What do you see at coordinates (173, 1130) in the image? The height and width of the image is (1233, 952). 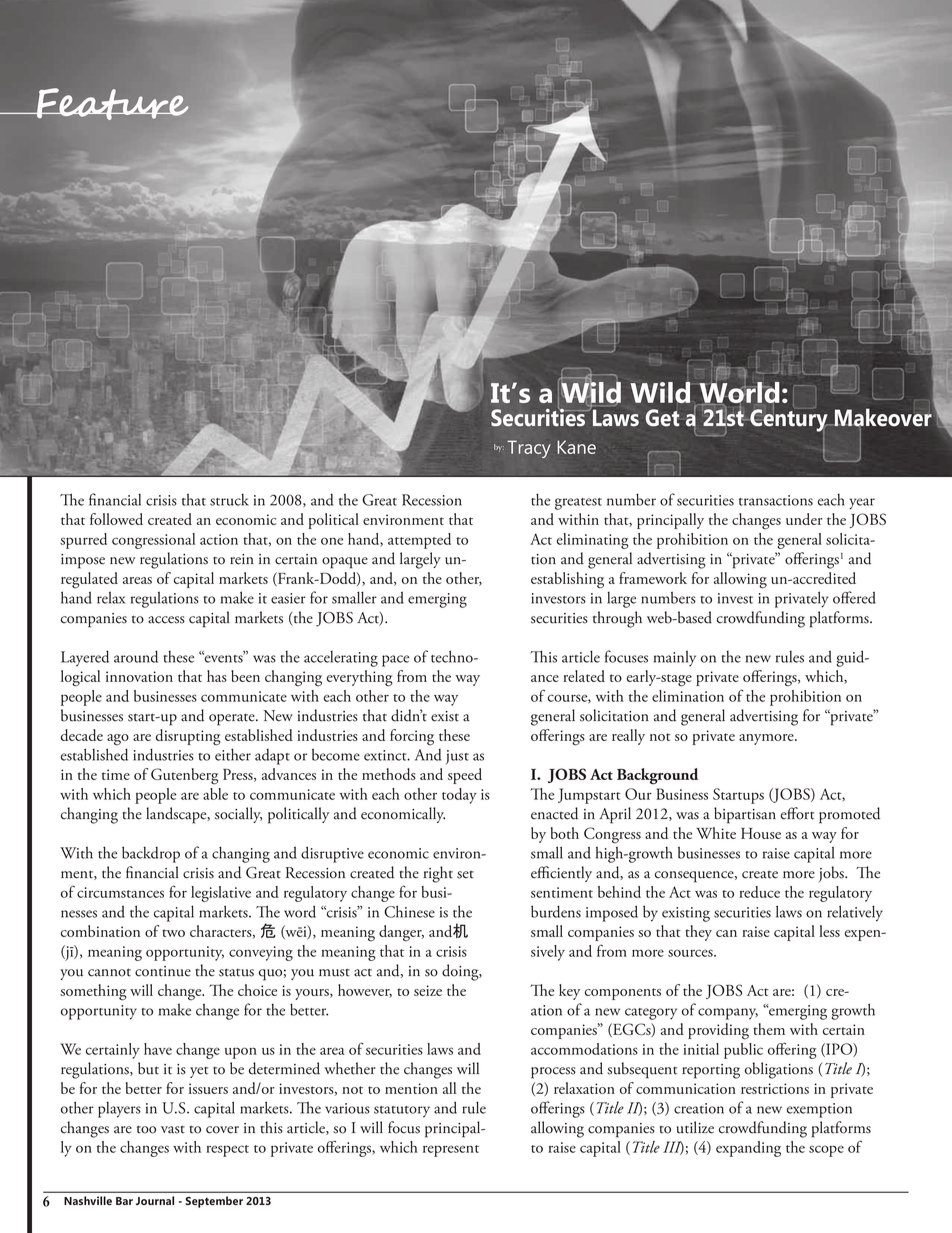 I see `vast` at bounding box center [173, 1130].
